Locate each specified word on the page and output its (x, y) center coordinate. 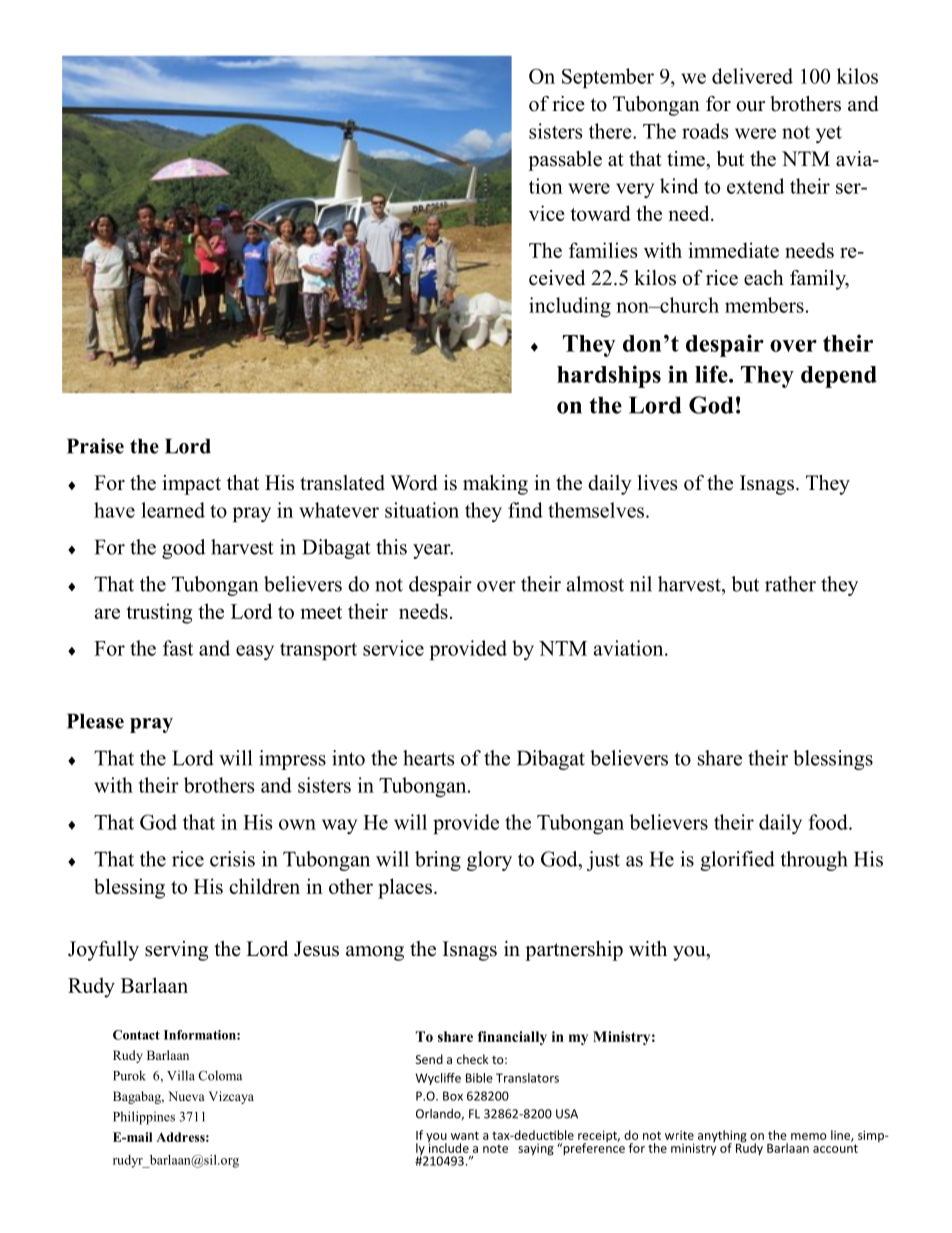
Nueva (186, 1096)
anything (722, 1137)
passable (565, 161)
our (750, 106)
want (465, 1135)
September (608, 78)
